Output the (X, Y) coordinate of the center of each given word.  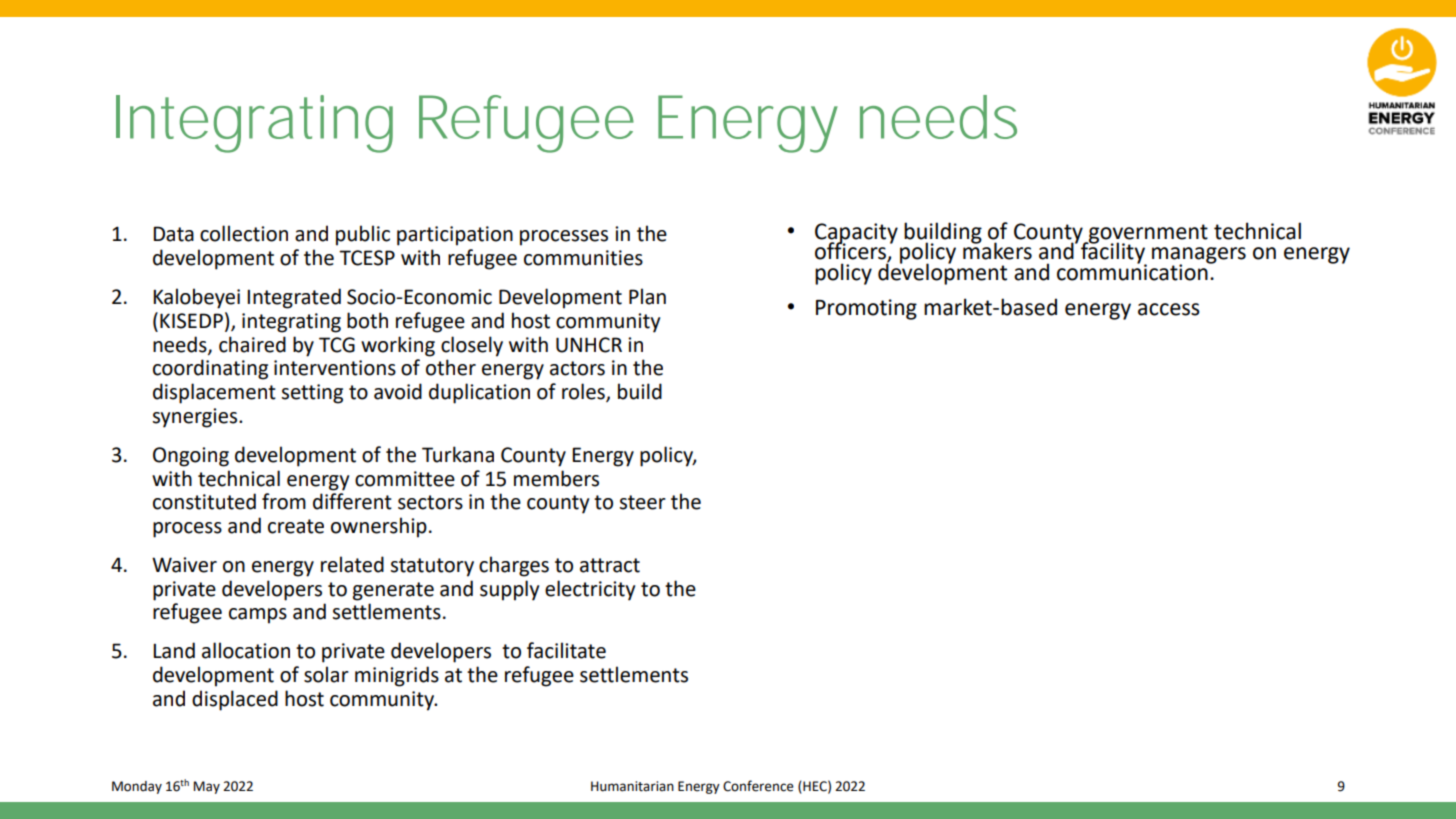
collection (244, 233)
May (207, 787)
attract (610, 565)
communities (583, 258)
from (284, 501)
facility (1114, 253)
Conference (758, 786)
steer (643, 502)
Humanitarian (632, 786)
